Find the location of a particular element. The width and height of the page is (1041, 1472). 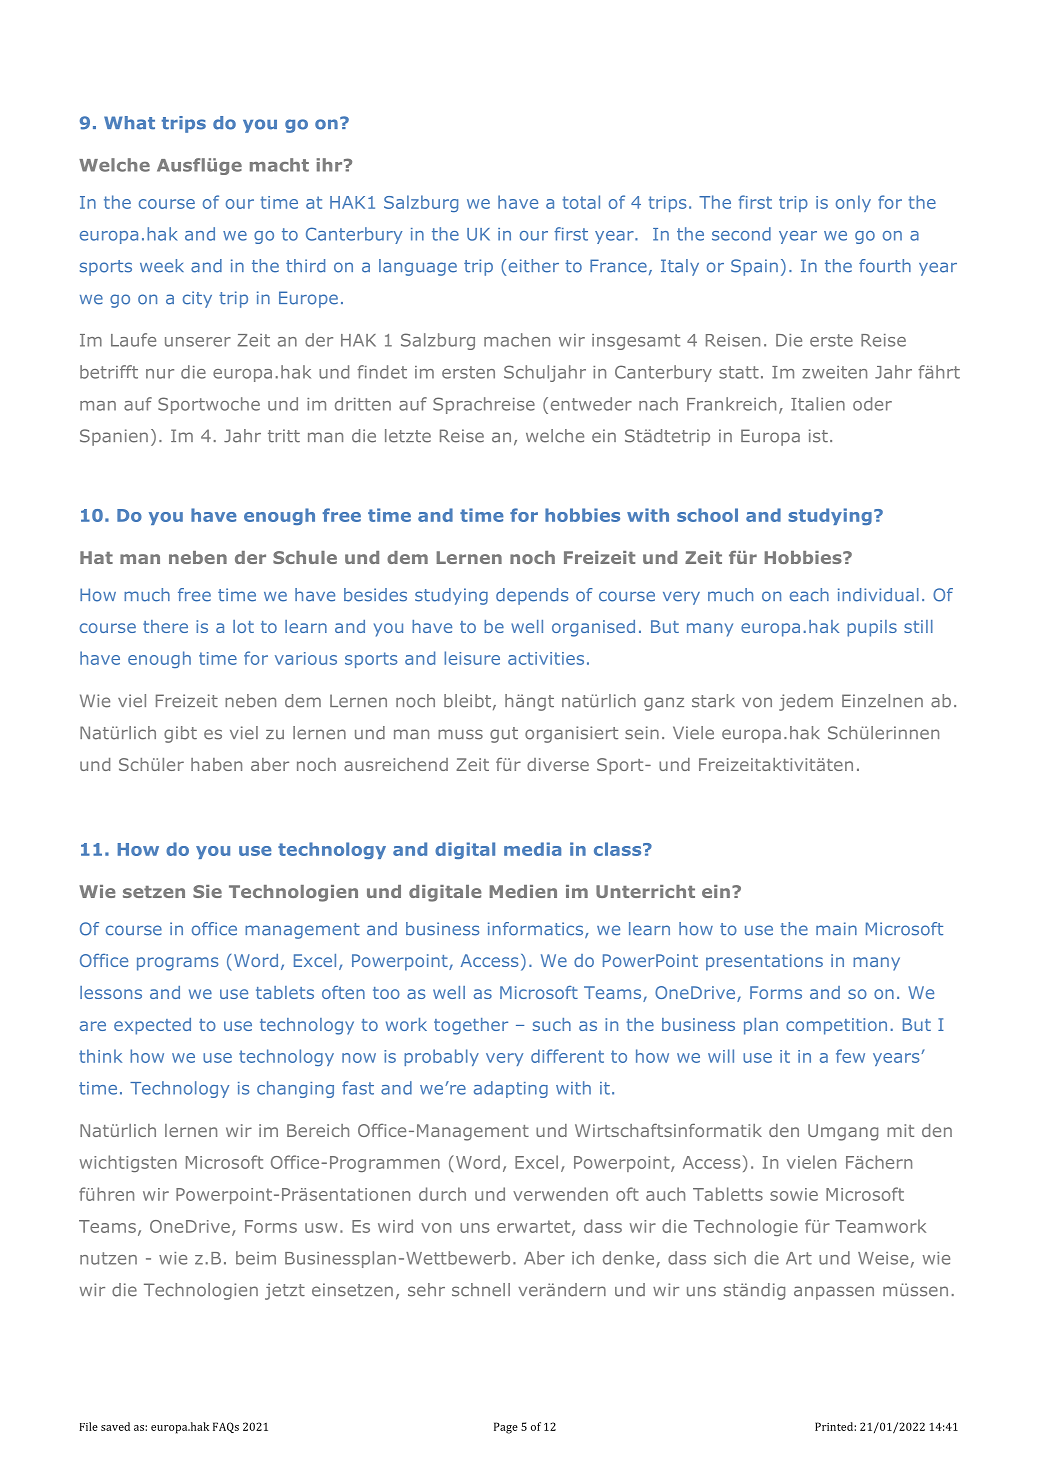

presentations is located at coordinates (764, 962).
